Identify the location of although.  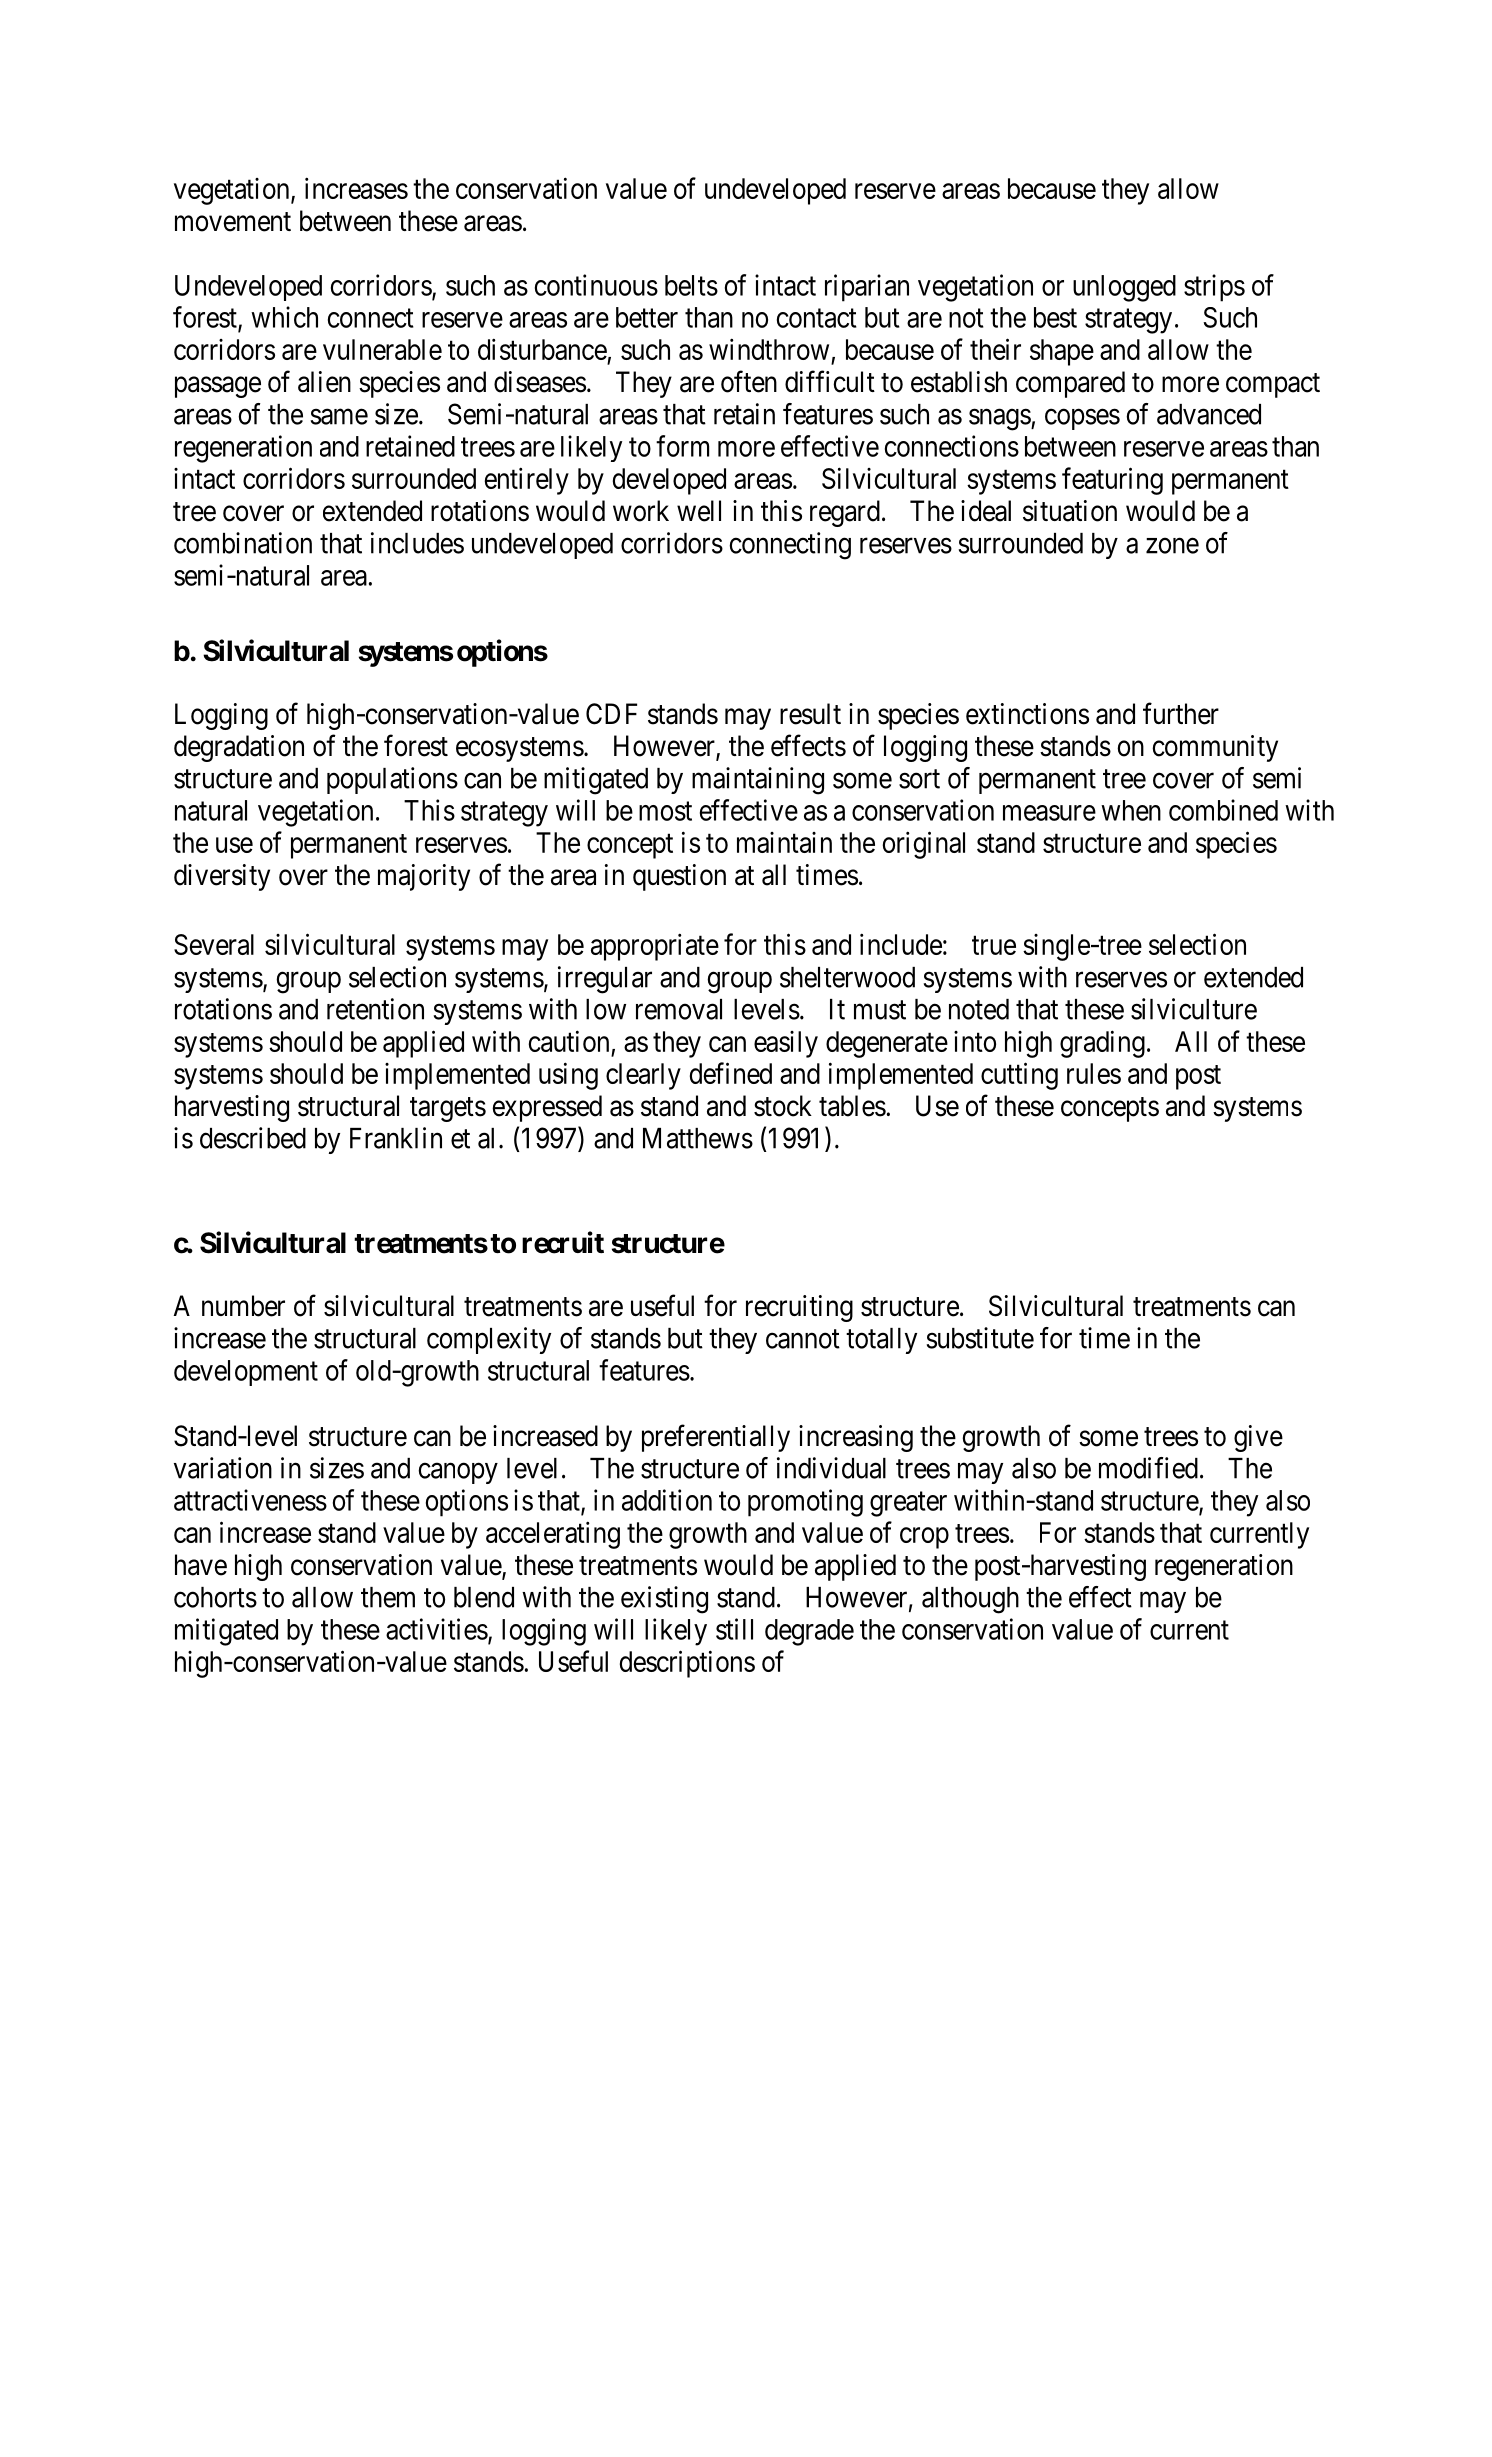
(970, 1600).
